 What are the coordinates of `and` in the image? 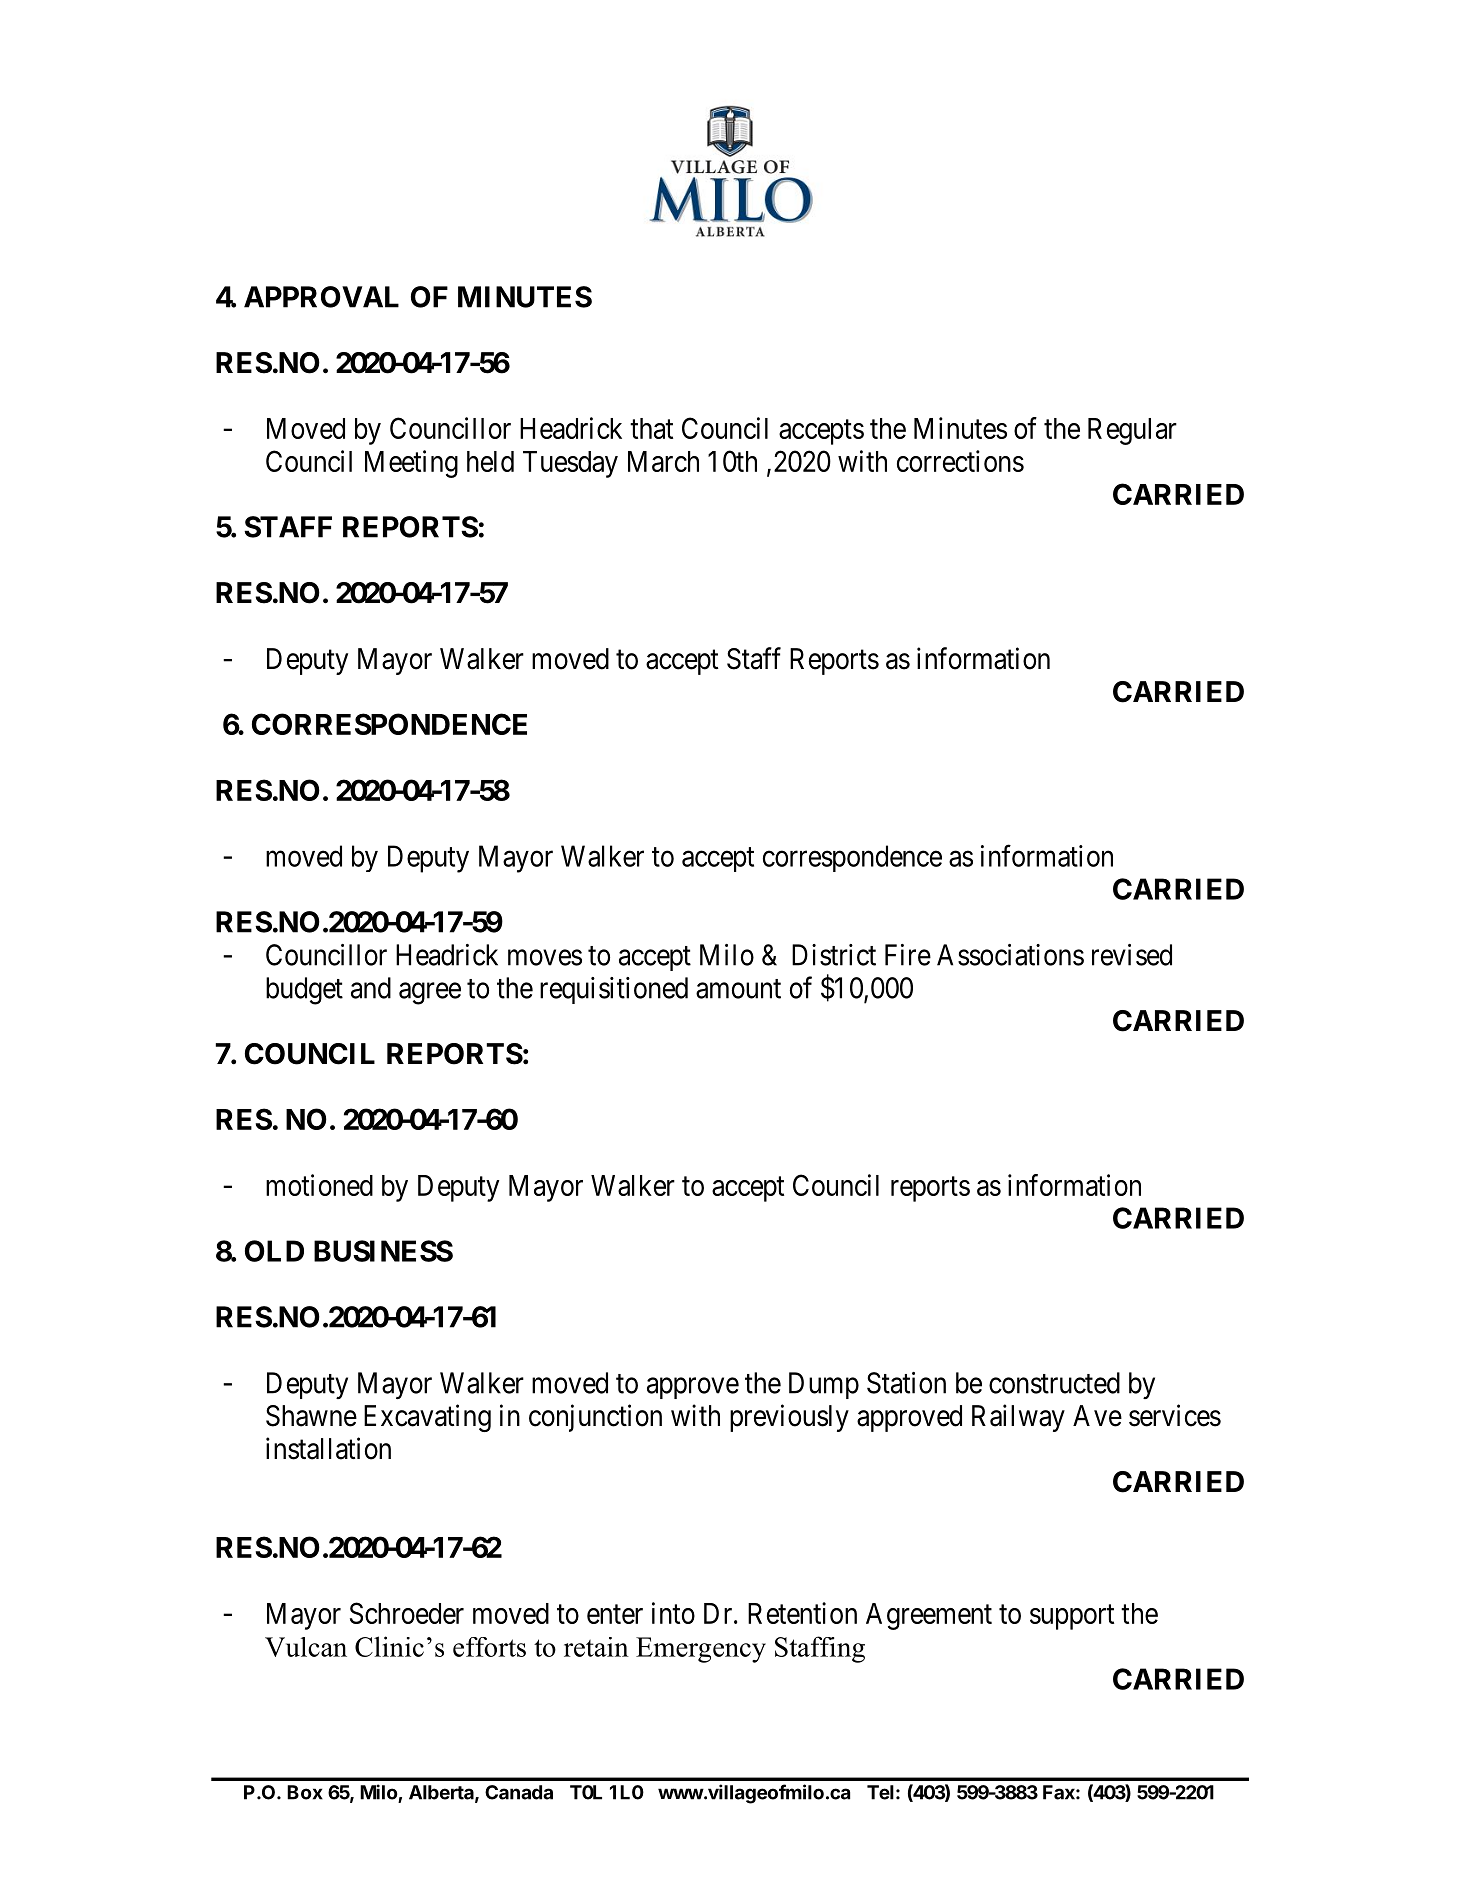 It's located at (371, 988).
